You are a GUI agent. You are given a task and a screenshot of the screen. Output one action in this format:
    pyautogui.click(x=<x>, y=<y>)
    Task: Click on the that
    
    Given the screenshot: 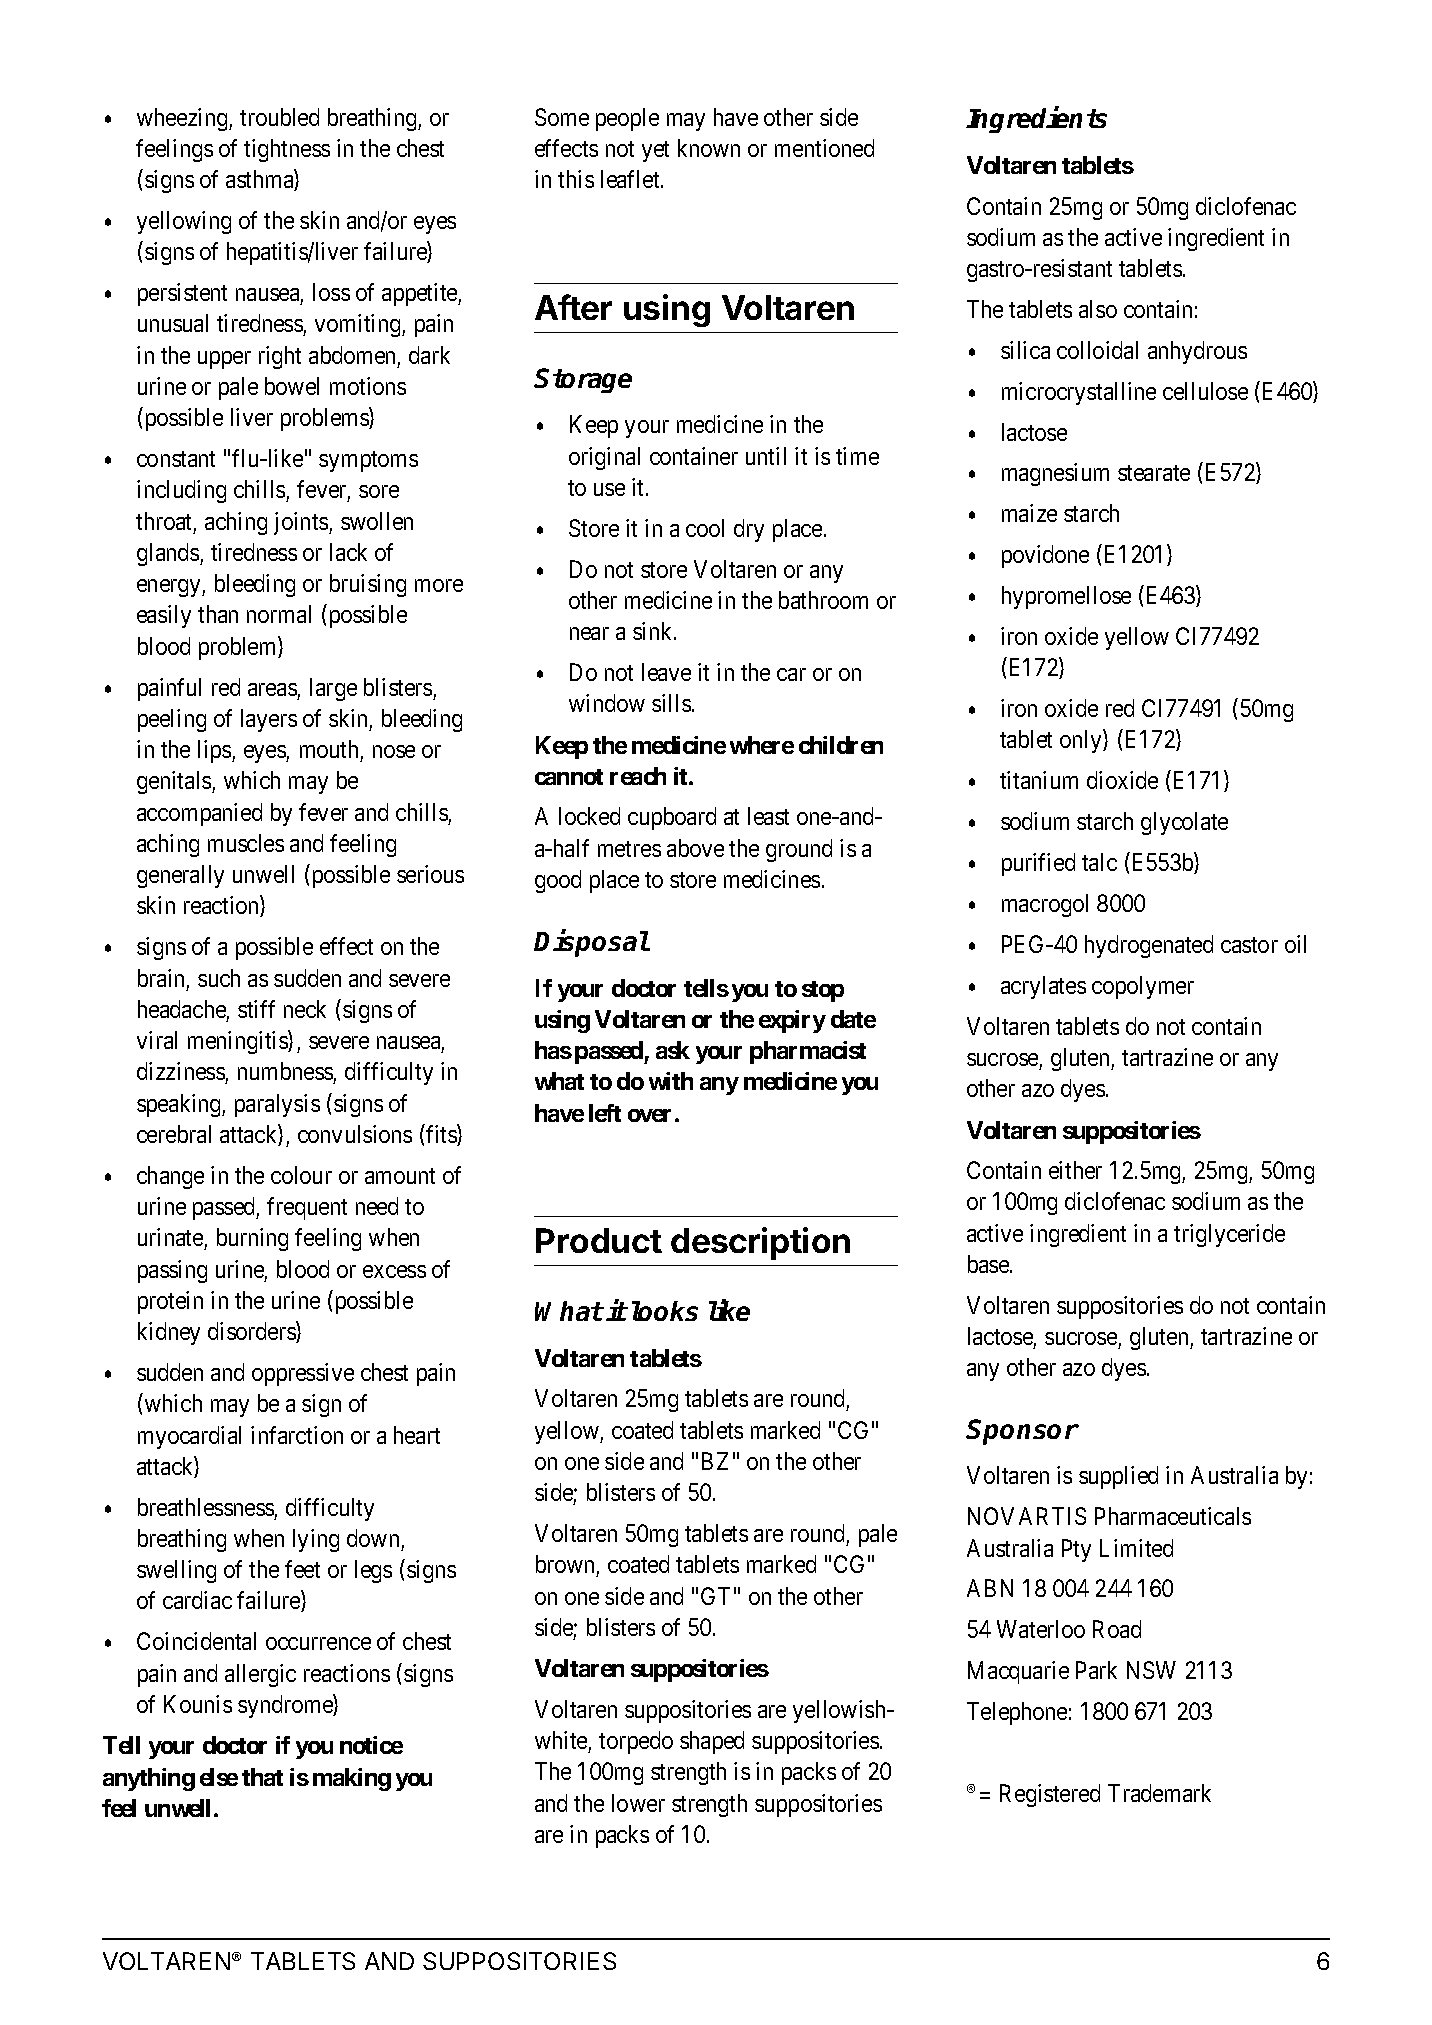 What is the action you would take?
    pyautogui.click(x=262, y=1777)
